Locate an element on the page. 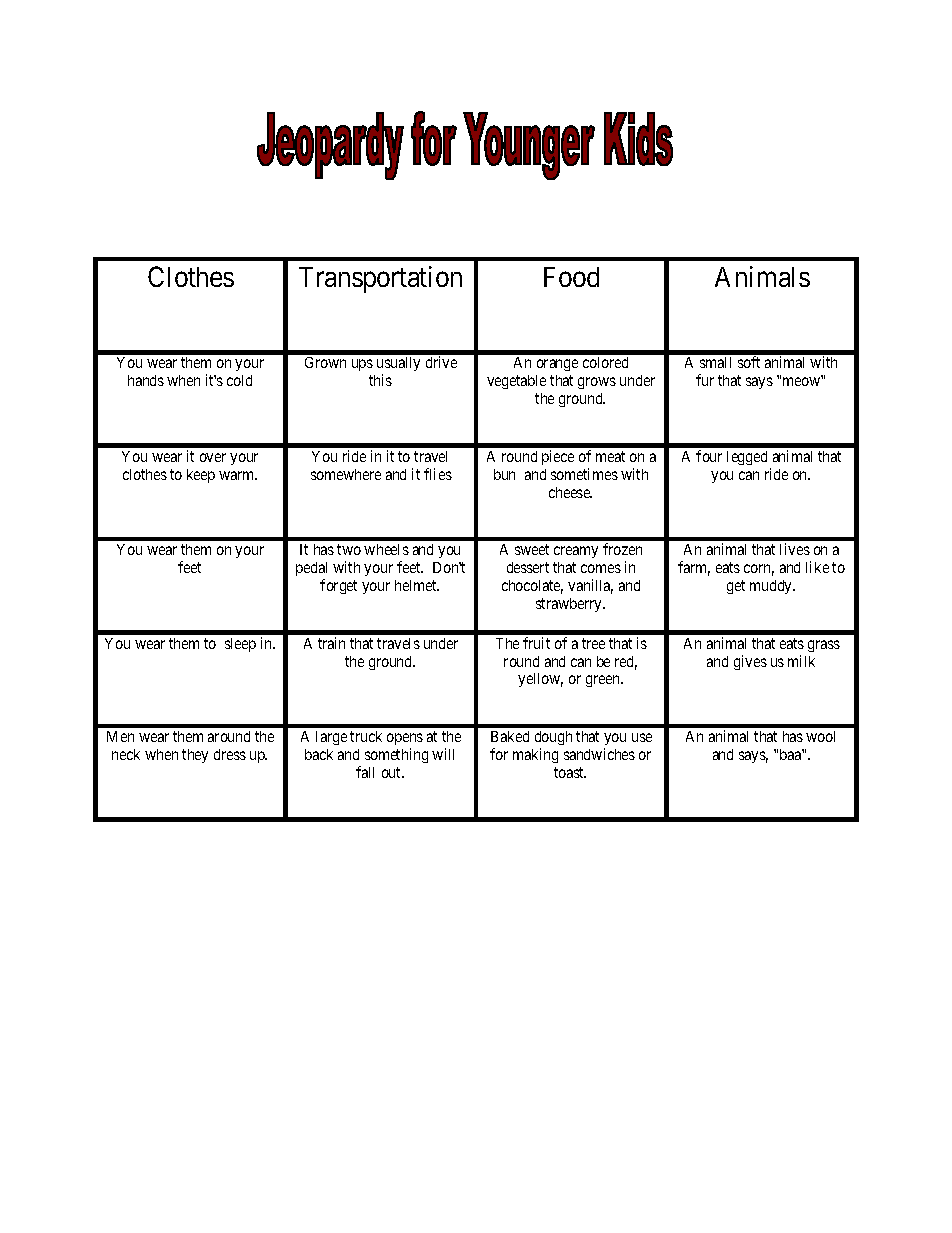  they is located at coordinates (195, 756).
